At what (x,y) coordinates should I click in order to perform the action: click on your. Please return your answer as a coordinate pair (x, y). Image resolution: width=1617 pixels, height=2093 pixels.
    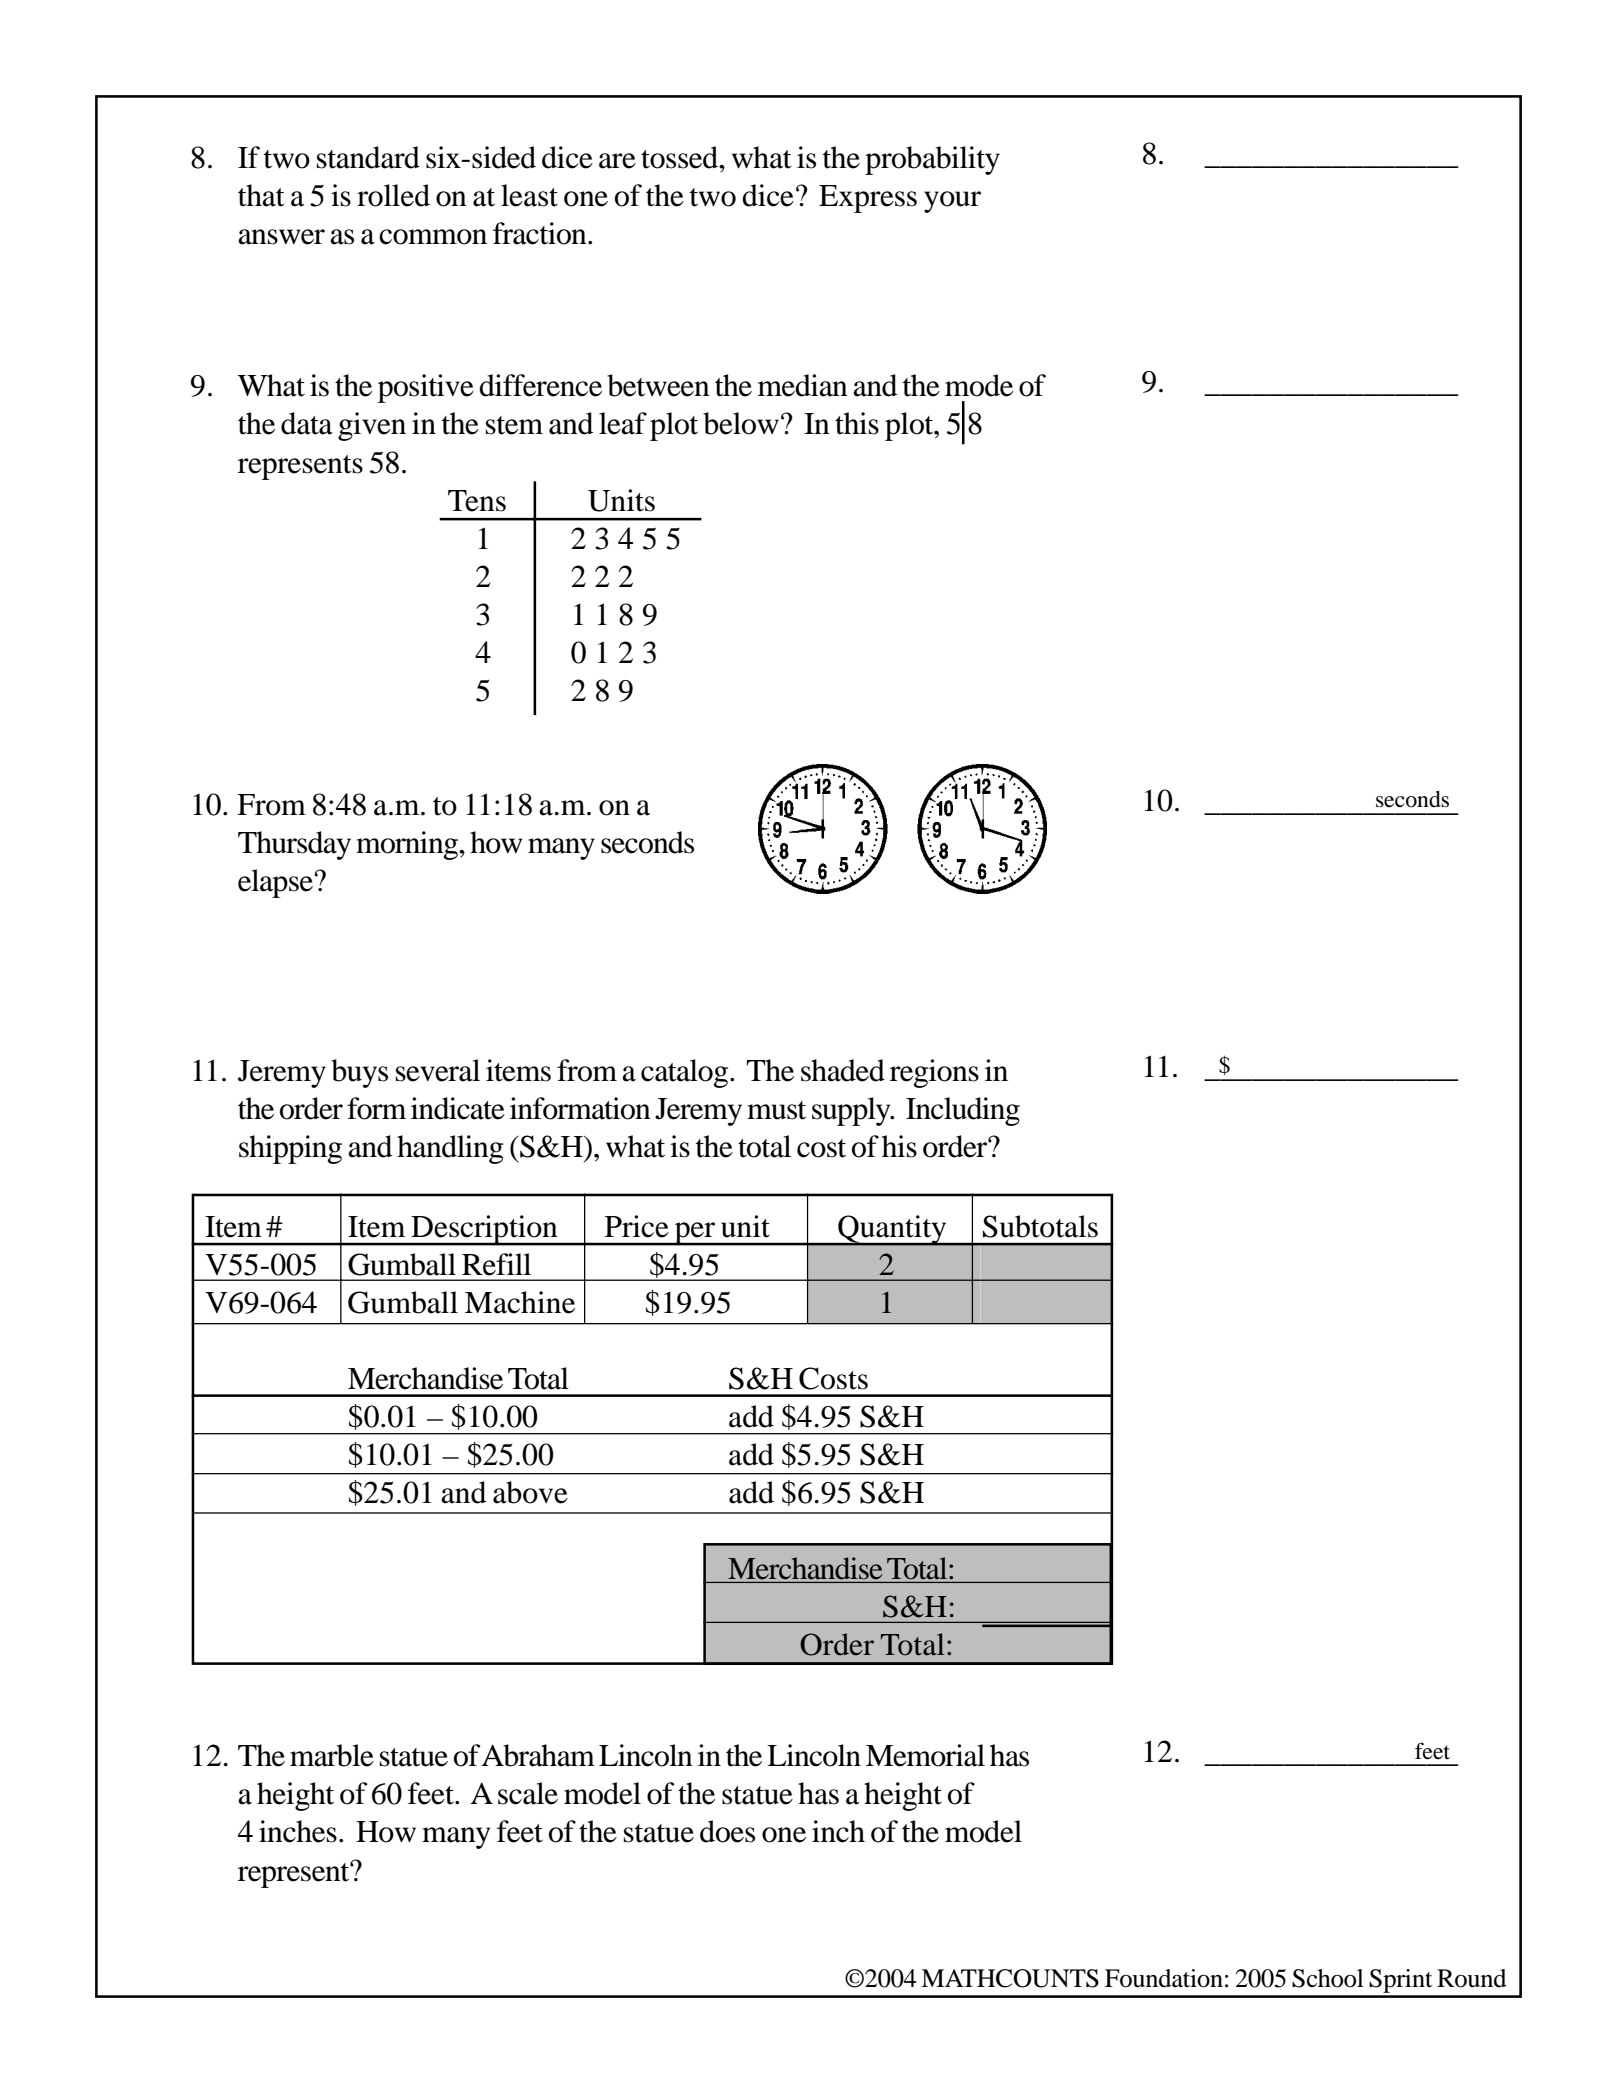
    Looking at the image, I should click on (952, 202).
